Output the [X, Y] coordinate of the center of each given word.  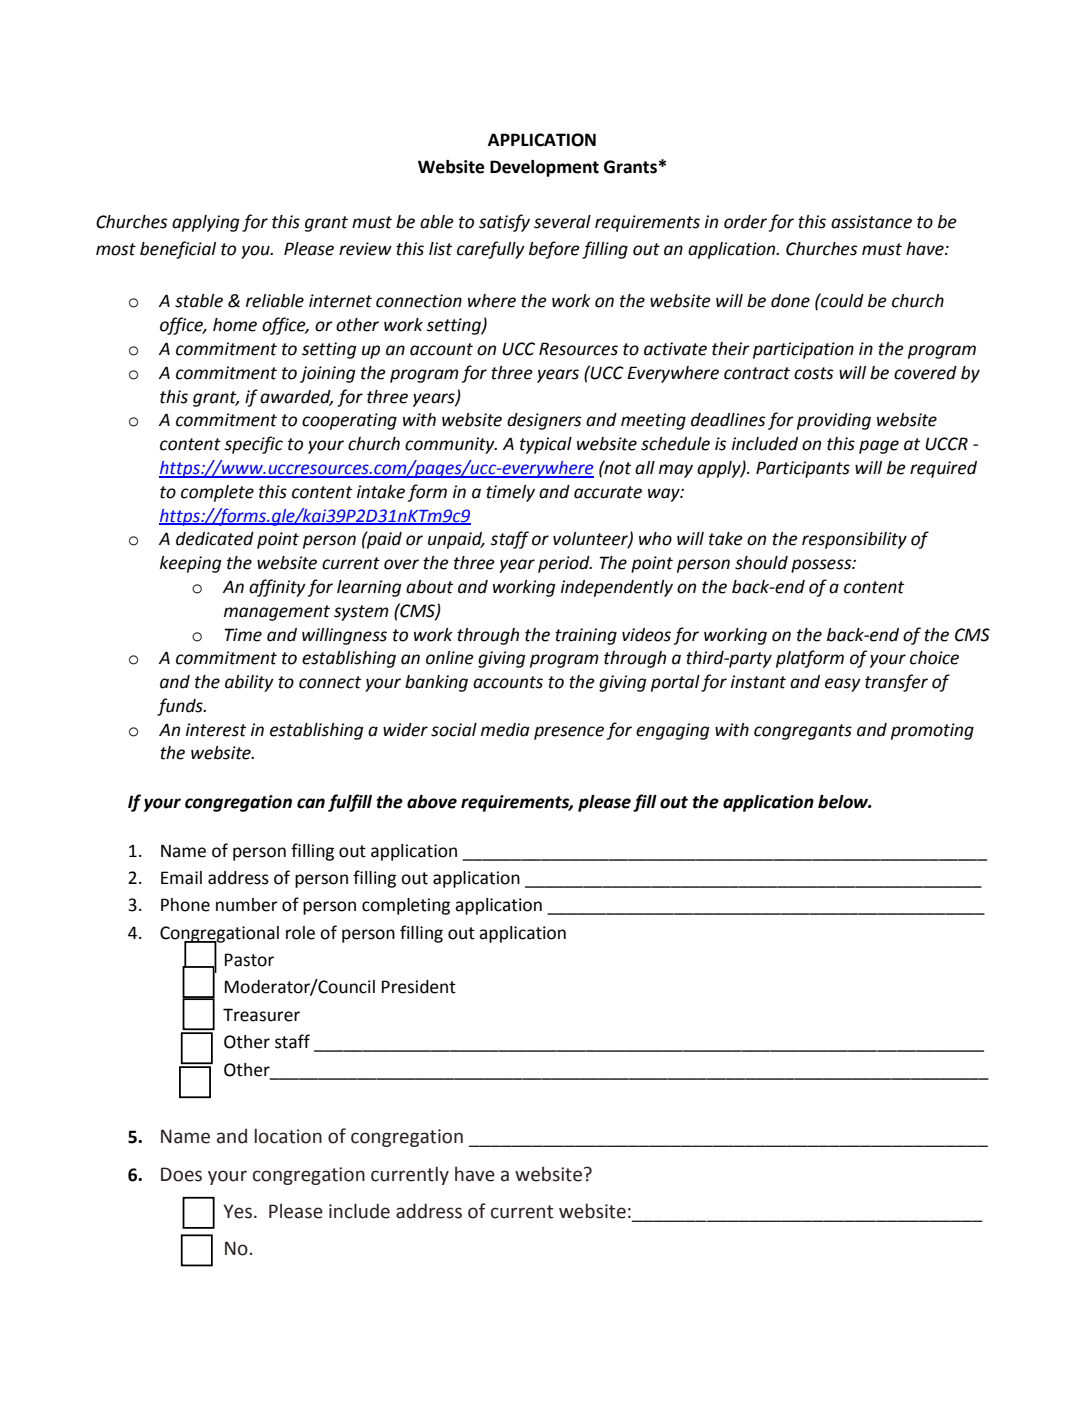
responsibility [854, 540]
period [565, 564]
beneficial [178, 250]
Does [181, 1174]
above [432, 802]
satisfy [504, 223]
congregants [803, 732]
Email [181, 878]
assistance [871, 222]
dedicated [215, 539]
